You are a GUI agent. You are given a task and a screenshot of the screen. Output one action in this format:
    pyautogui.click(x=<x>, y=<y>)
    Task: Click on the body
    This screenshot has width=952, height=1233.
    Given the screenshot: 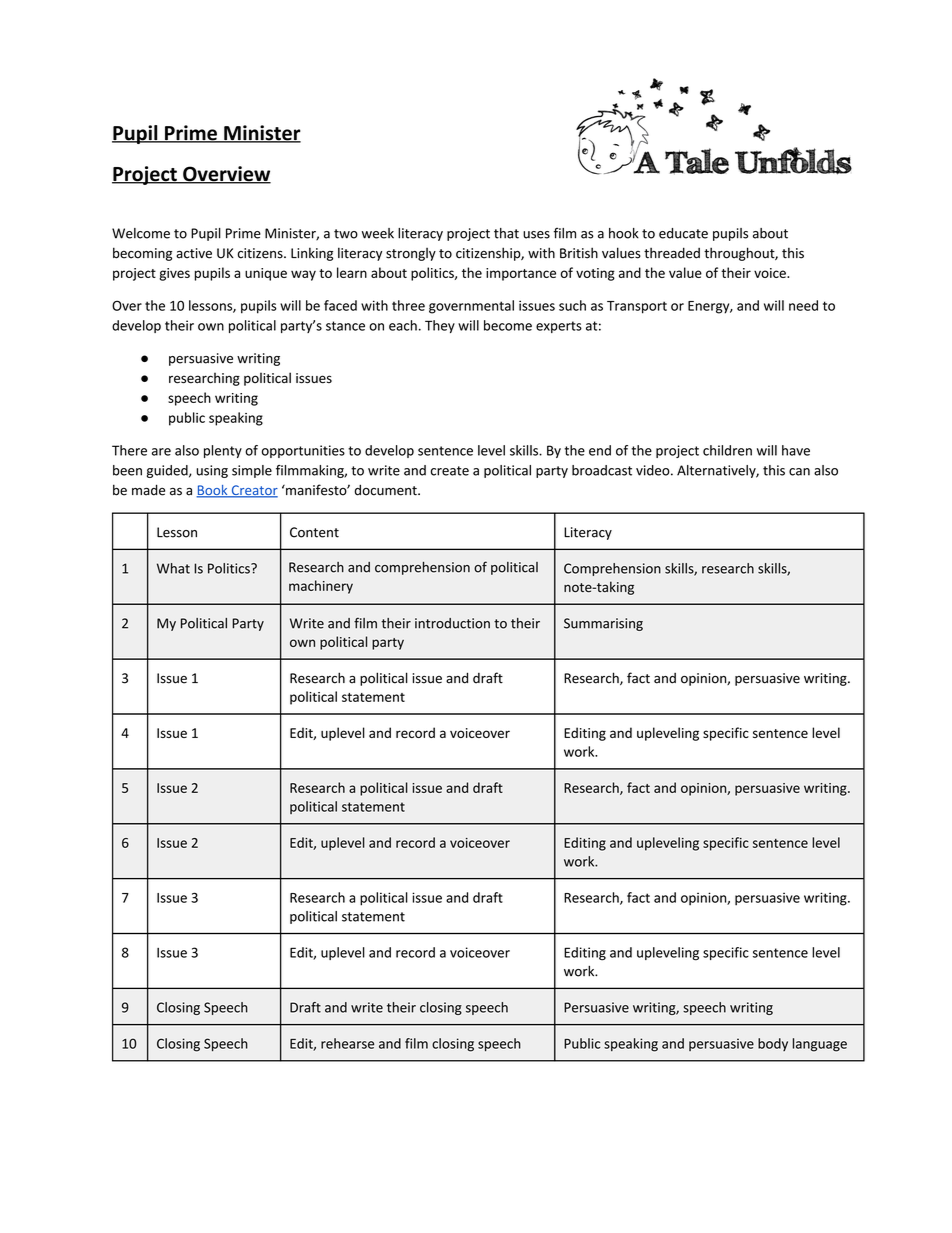 What is the action you would take?
    pyautogui.click(x=773, y=1044)
